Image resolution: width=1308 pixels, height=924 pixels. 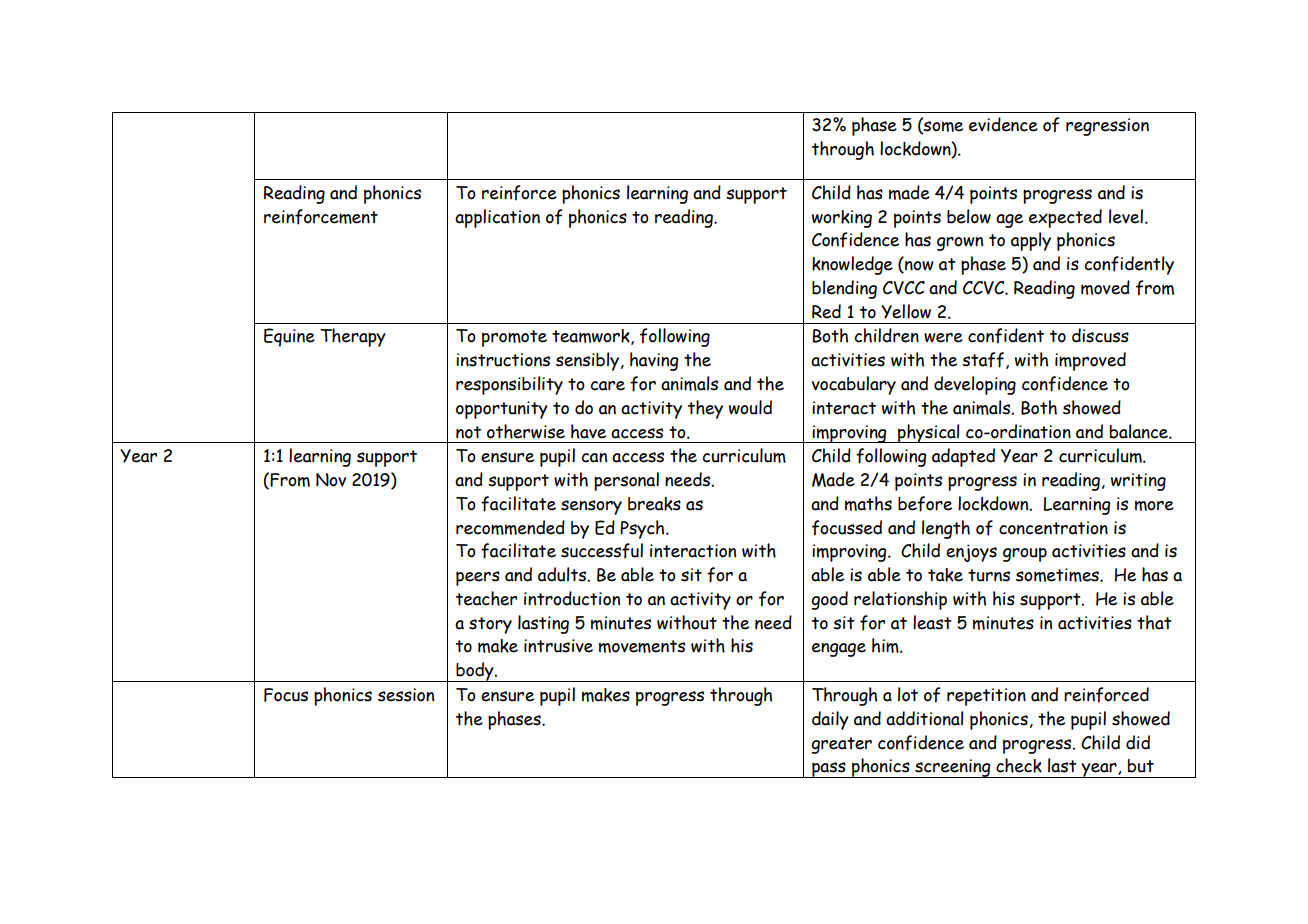 I want to click on application, so click(x=497, y=218).
